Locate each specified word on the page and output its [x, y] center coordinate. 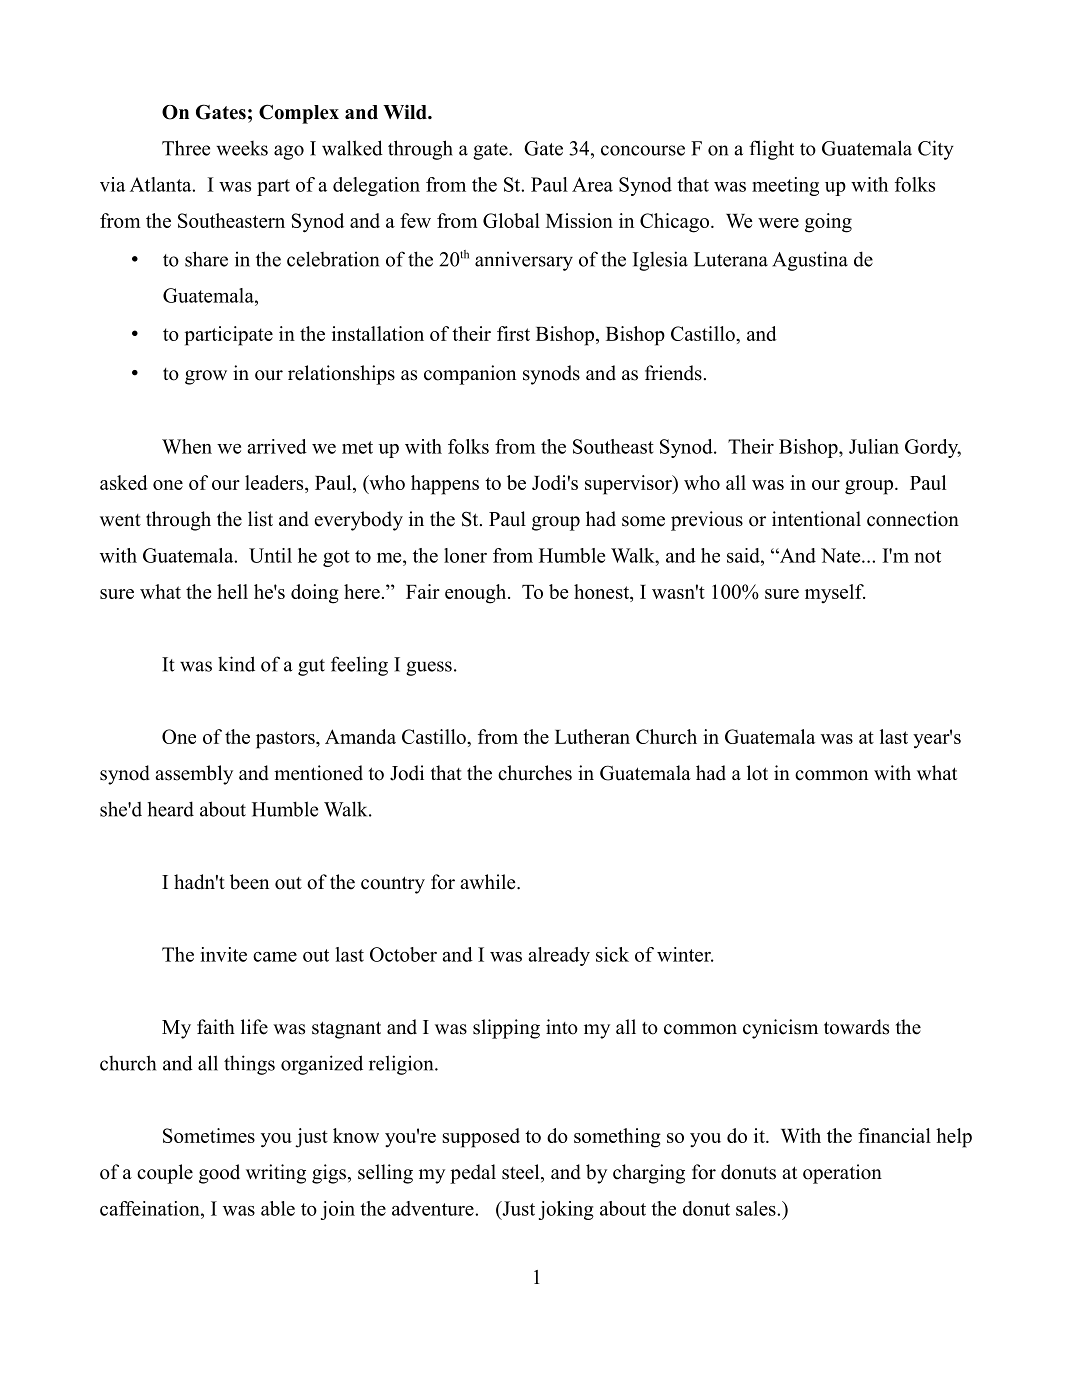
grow [206, 377]
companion [470, 375]
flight [771, 150]
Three [186, 148]
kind [236, 664]
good [219, 1174]
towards [856, 1027]
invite [224, 954]
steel [522, 1173]
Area [592, 184]
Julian [874, 446]
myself [835, 593]
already [559, 956]
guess [429, 668]
